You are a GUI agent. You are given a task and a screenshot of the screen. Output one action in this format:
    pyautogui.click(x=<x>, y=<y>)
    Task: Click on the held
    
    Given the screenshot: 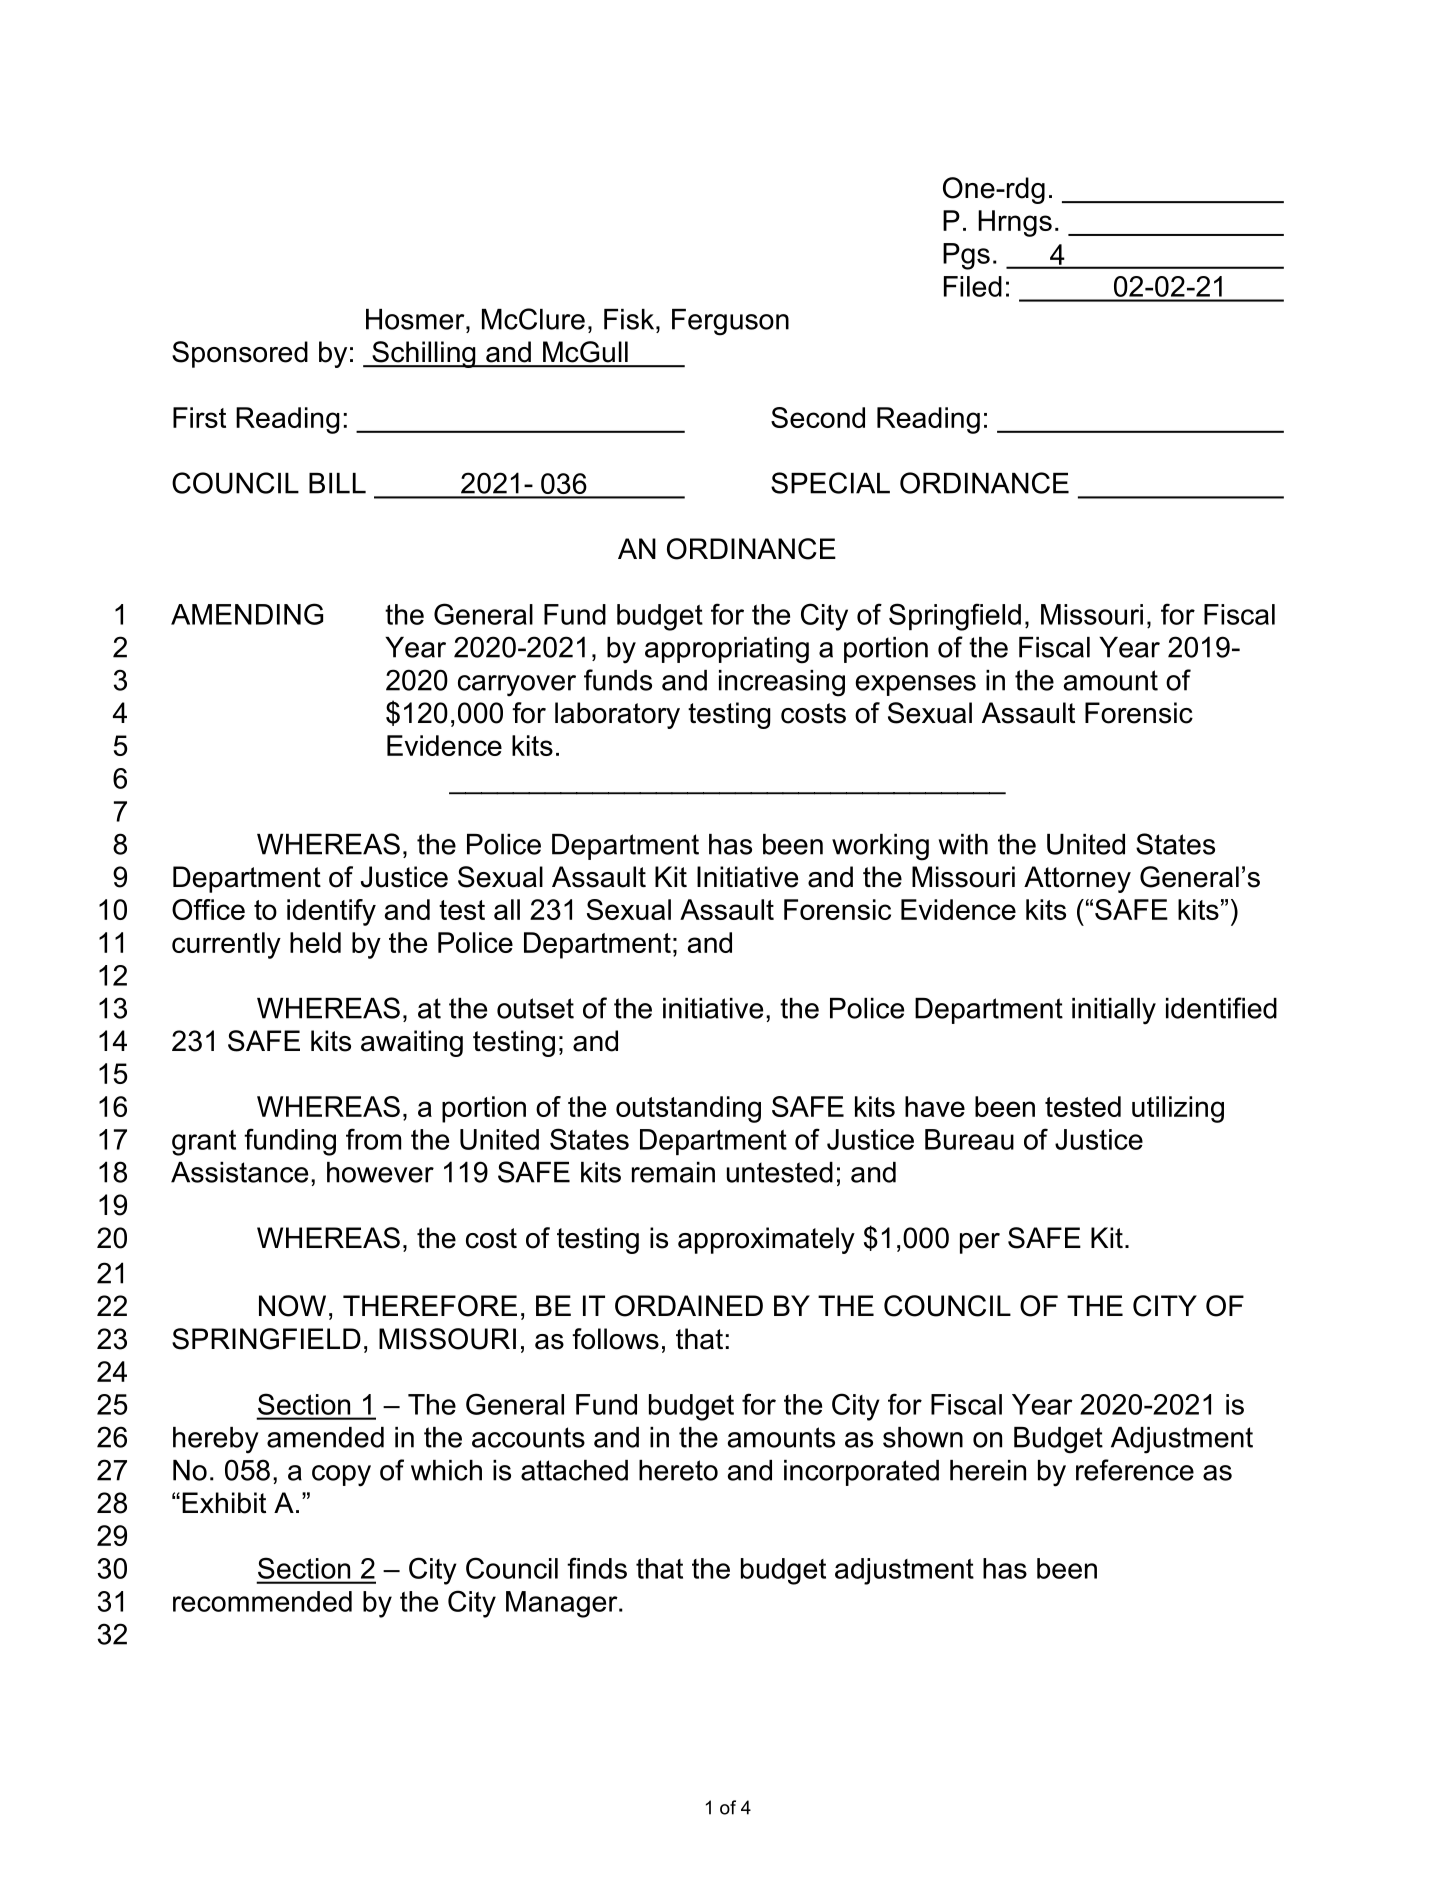 What is the action you would take?
    pyautogui.click(x=315, y=942)
